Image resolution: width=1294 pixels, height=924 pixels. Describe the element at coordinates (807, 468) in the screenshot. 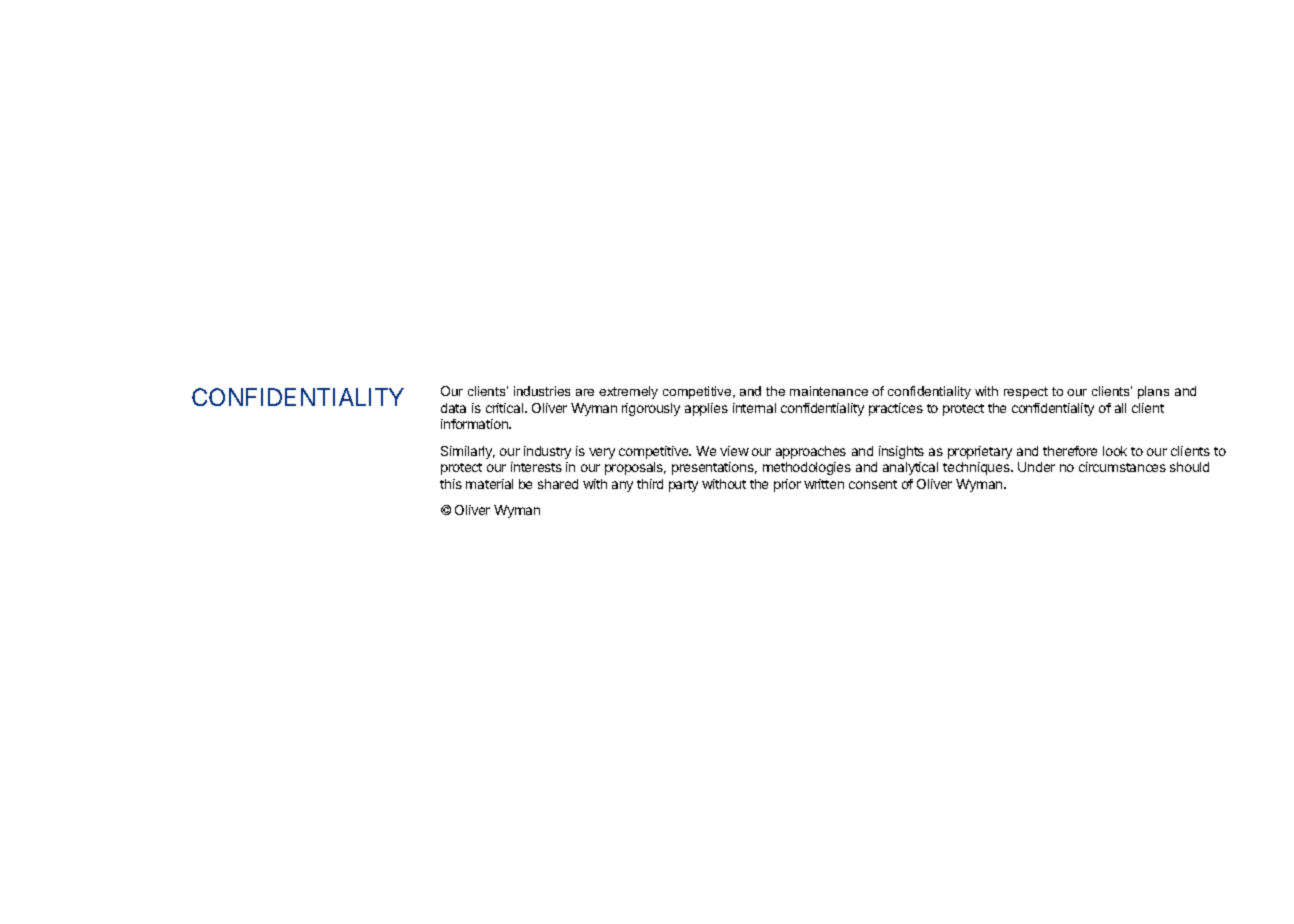

I see `methodologies` at that location.
